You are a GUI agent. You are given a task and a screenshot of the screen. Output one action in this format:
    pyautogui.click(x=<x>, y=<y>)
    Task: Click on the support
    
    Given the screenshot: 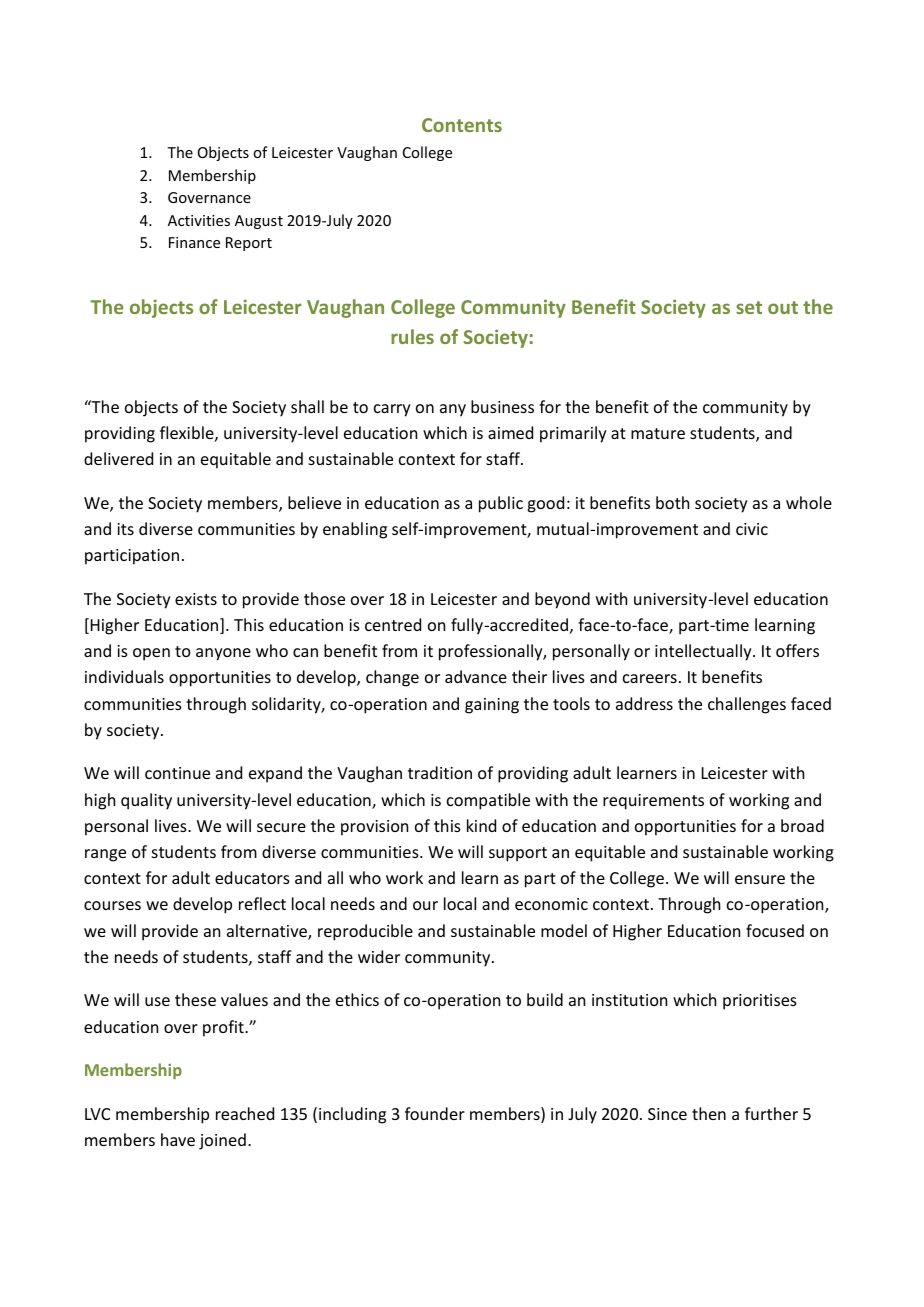 What is the action you would take?
    pyautogui.click(x=518, y=854)
